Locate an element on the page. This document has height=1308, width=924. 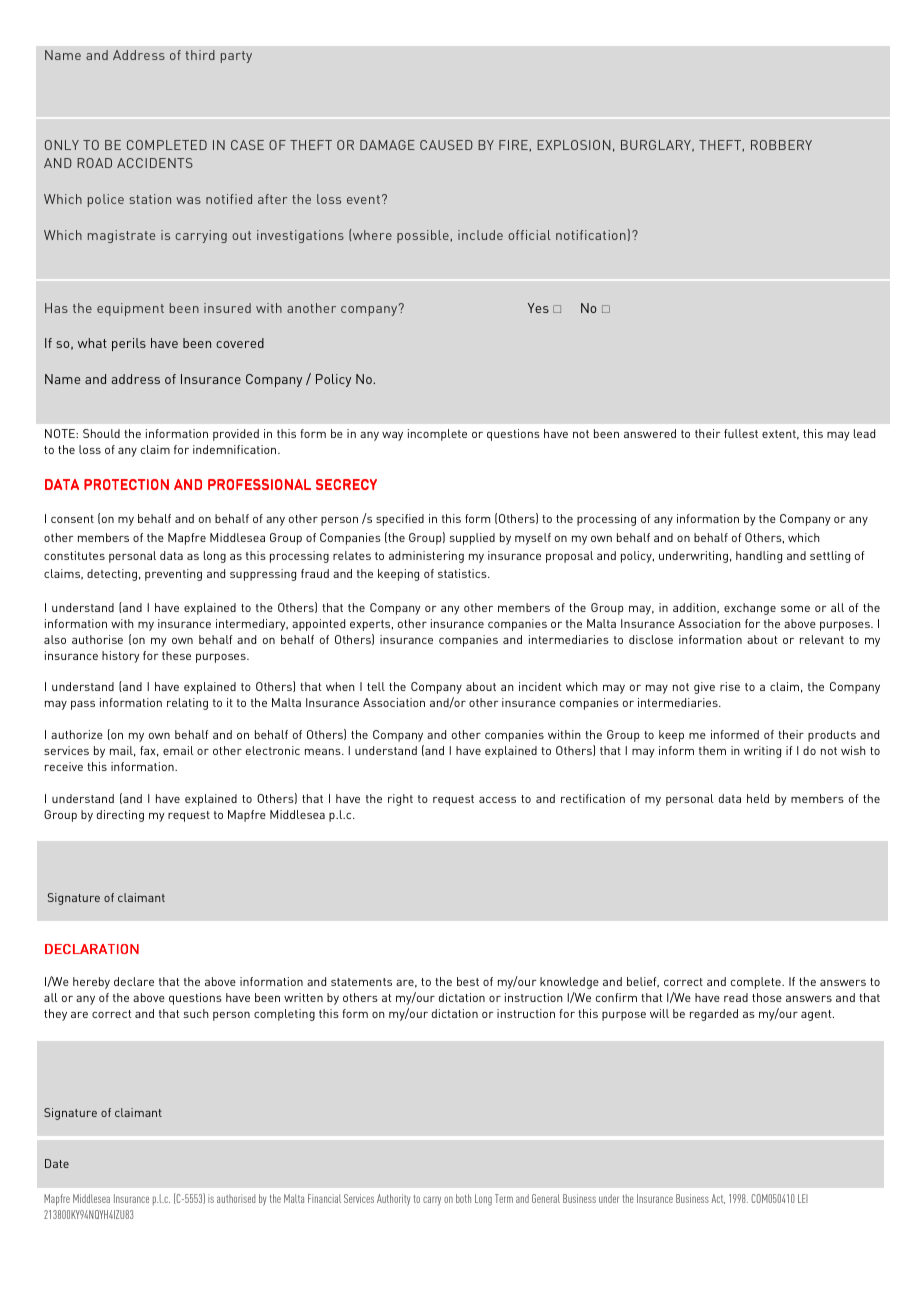
third is located at coordinates (200, 55).
